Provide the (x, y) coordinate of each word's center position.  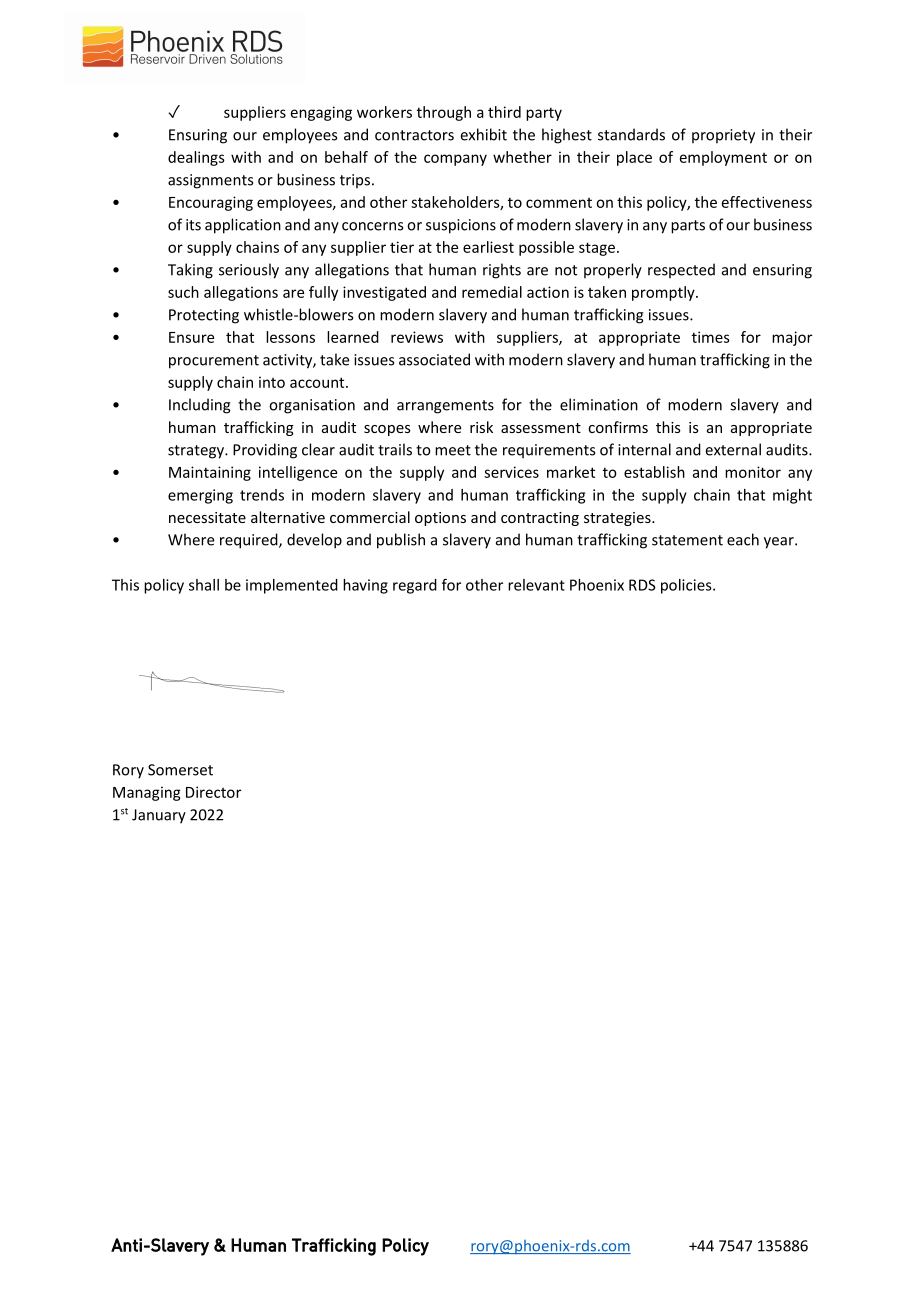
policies (687, 586)
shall (204, 585)
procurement (214, 362)
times (711, 337)
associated (434, 359)
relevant (536, 585)
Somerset (180, 770)
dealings (196, 158)
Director (213, 792)
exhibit (484, 134)
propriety (723, 136)
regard (415, 586)
